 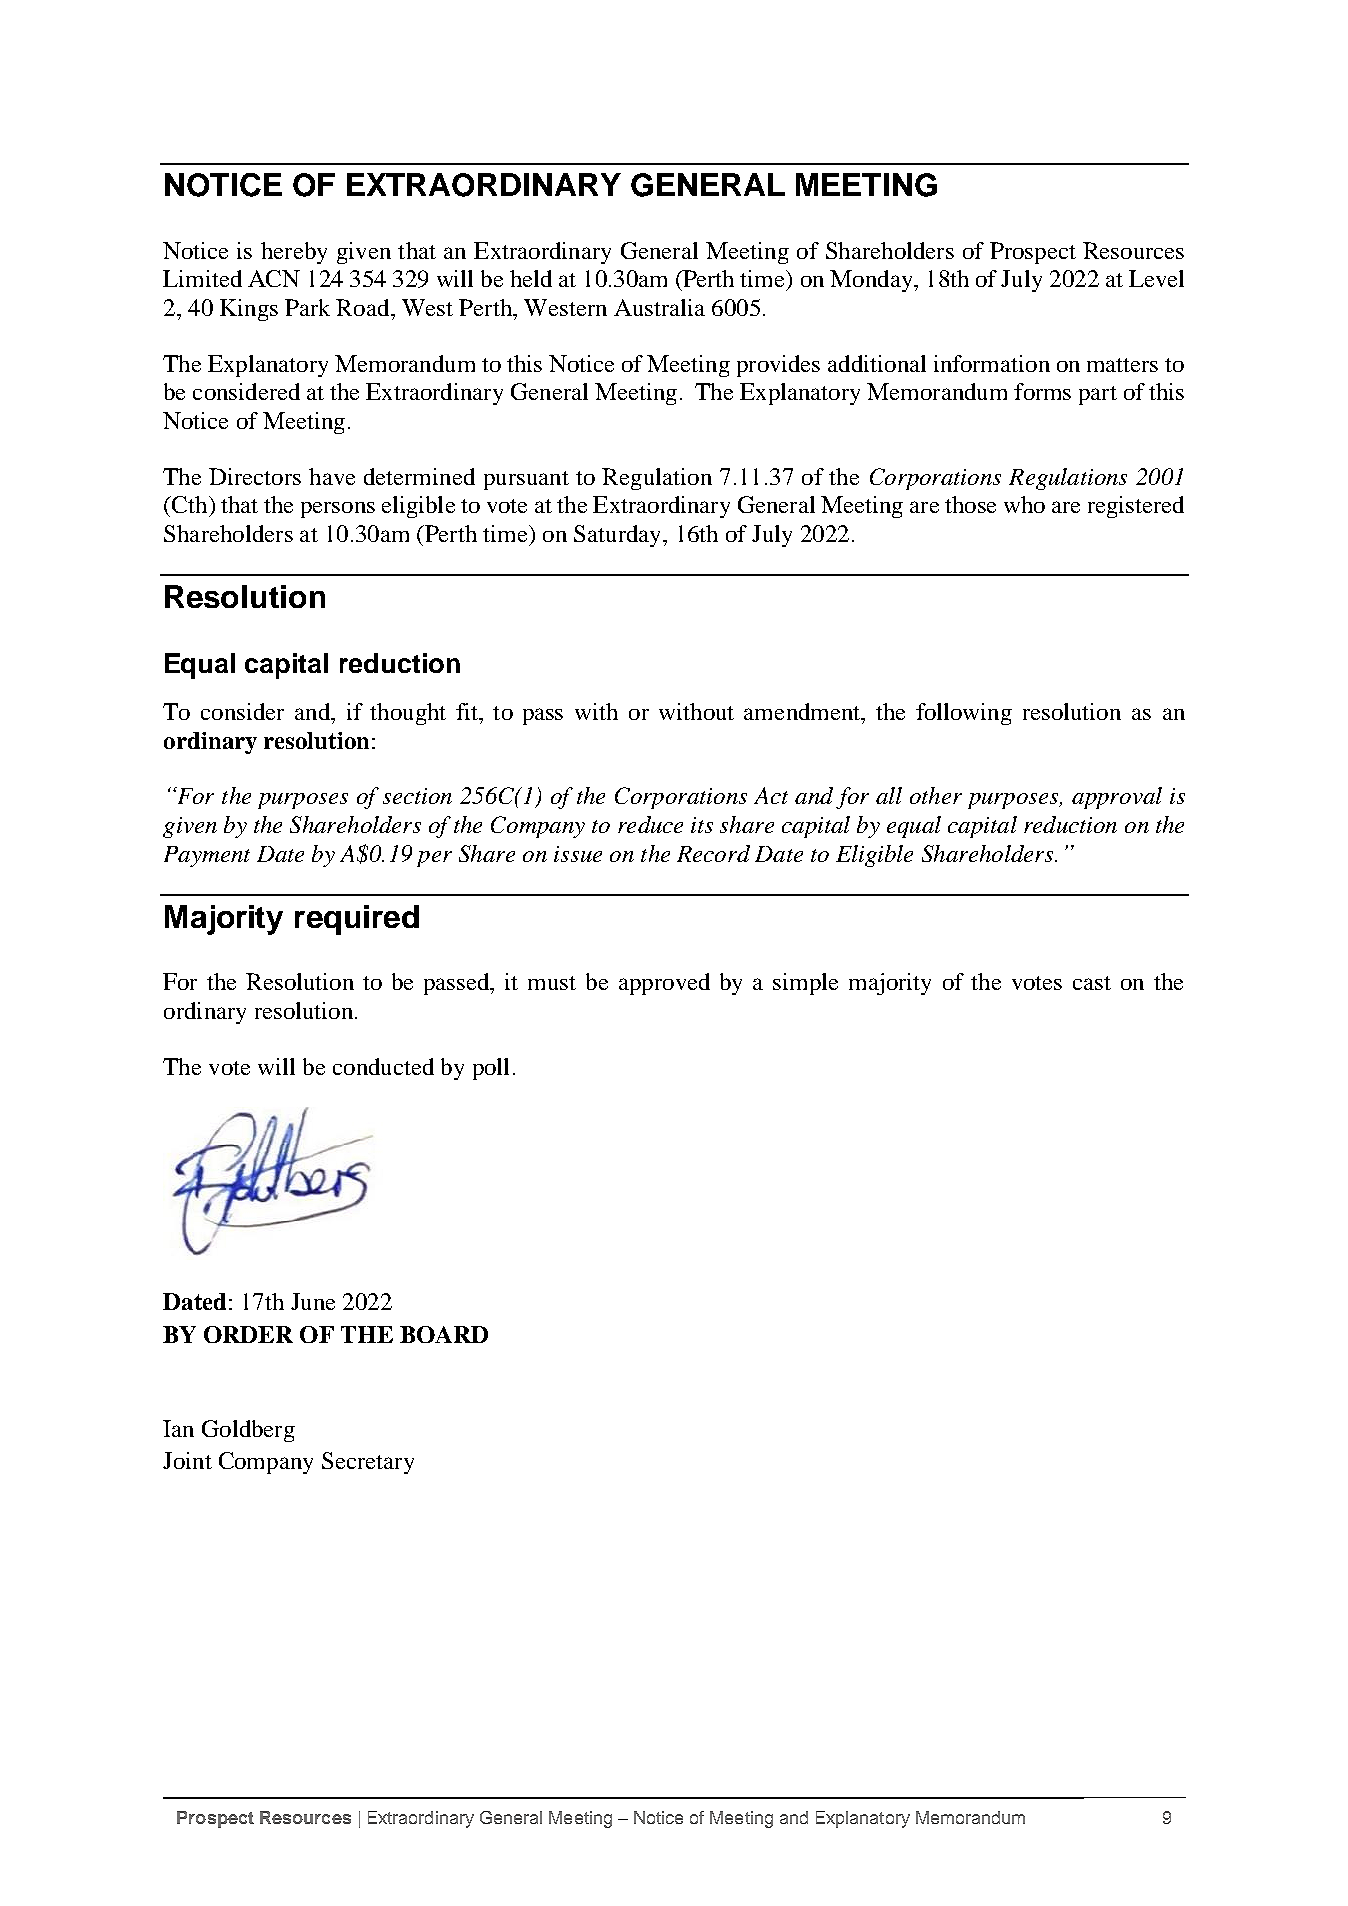 I want to click on ACN, so click(x=274, y=278).
